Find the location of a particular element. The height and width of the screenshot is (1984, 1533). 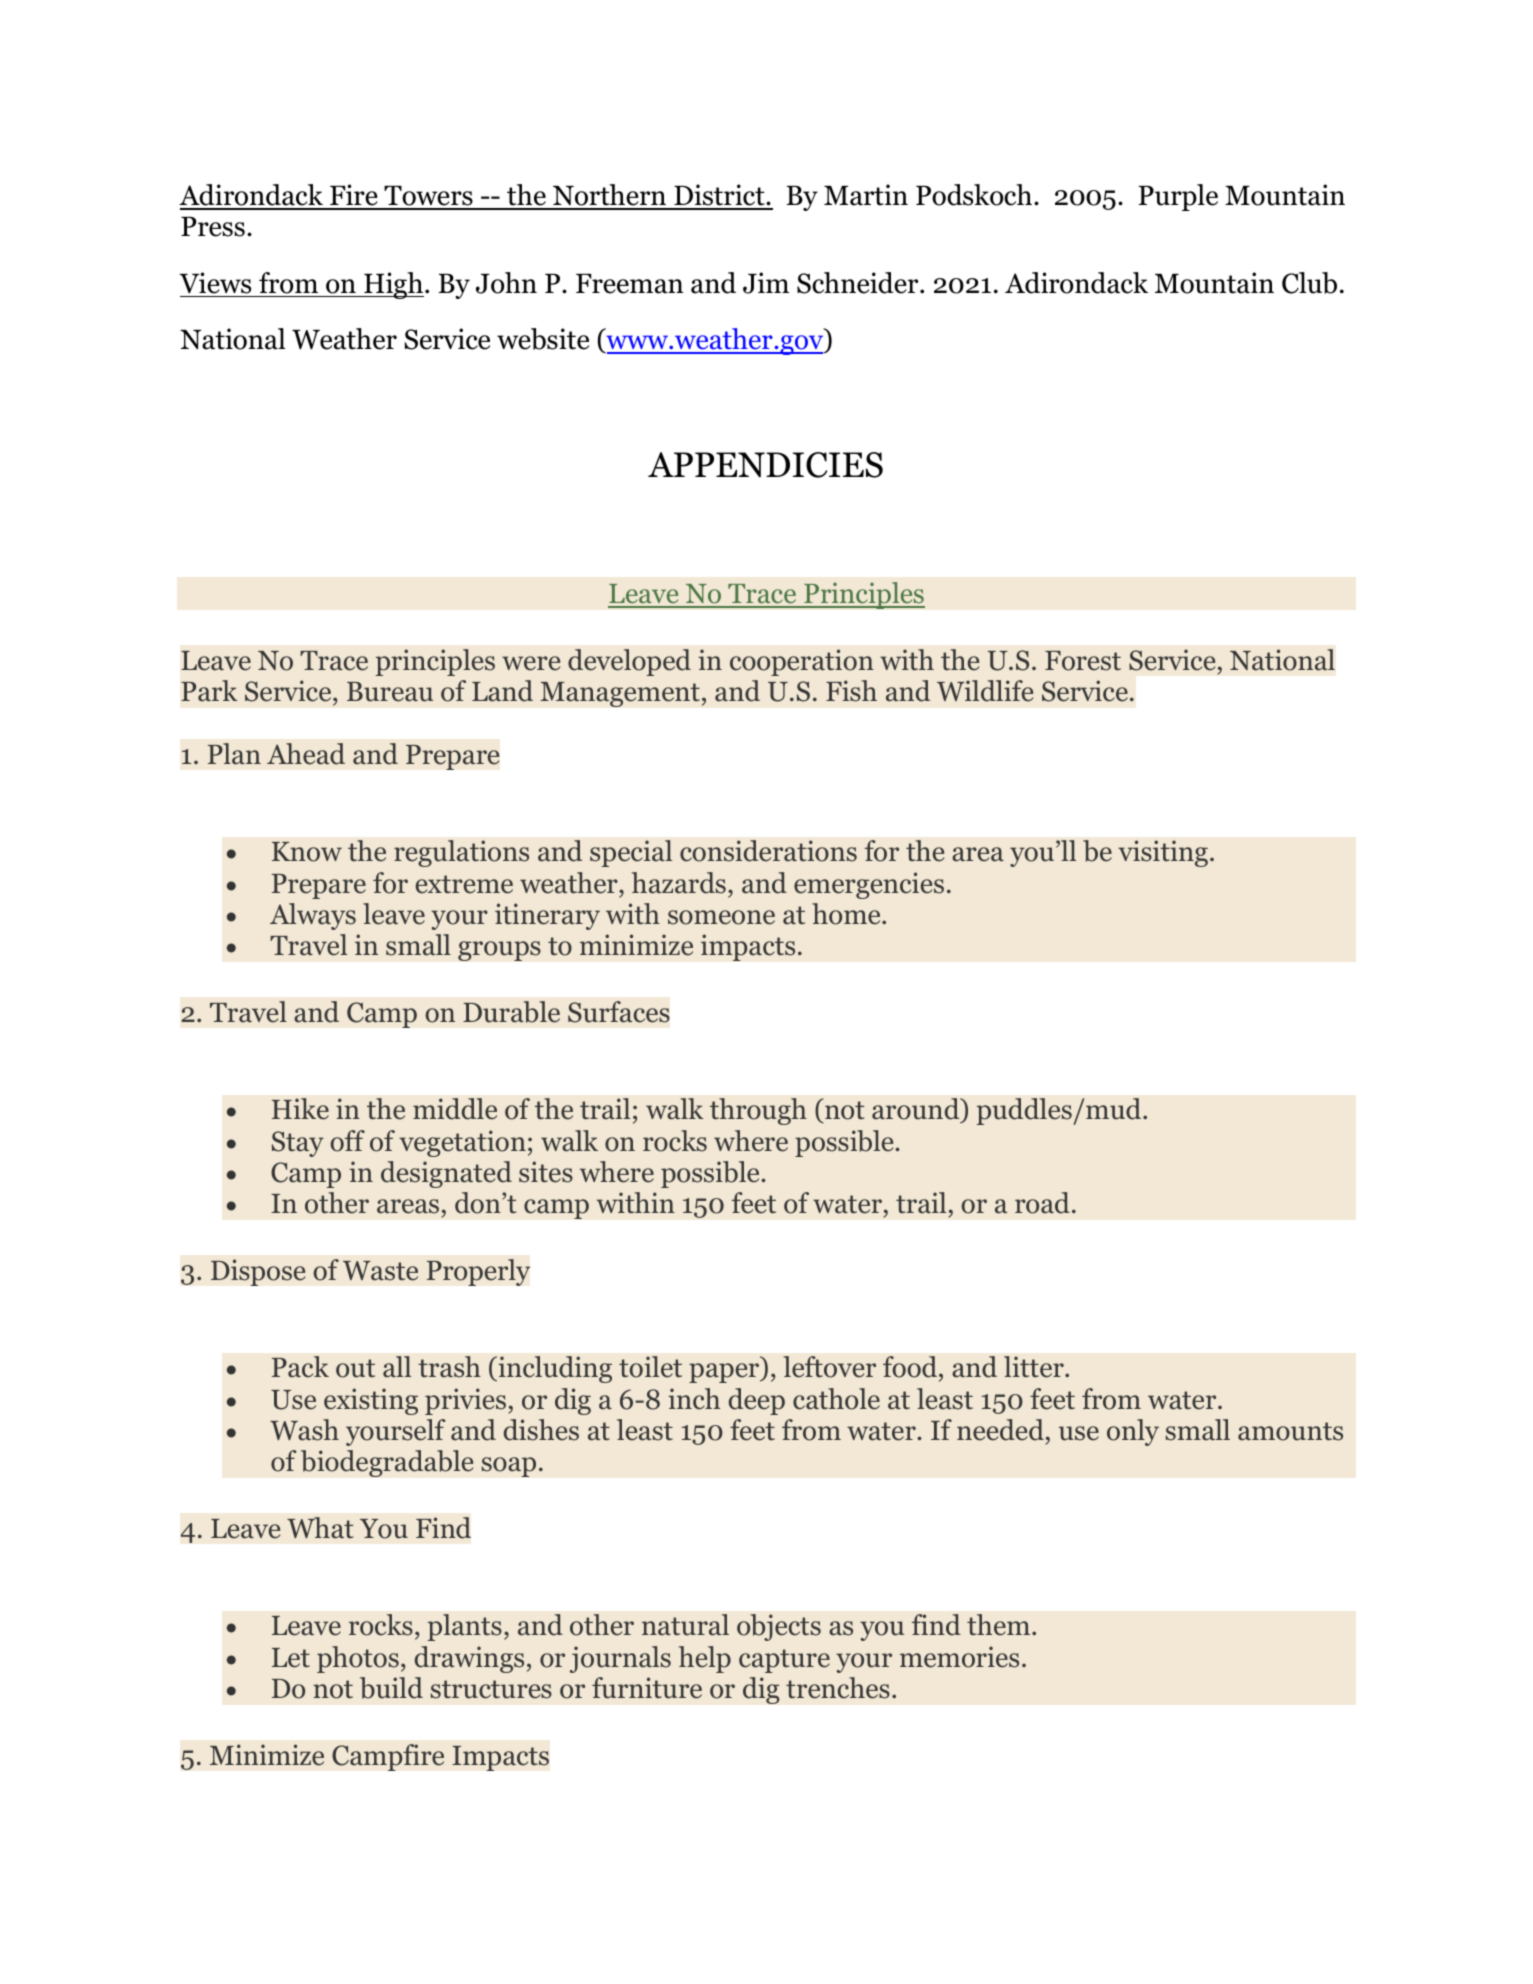

Jim is located at coordinates (766, 283).
